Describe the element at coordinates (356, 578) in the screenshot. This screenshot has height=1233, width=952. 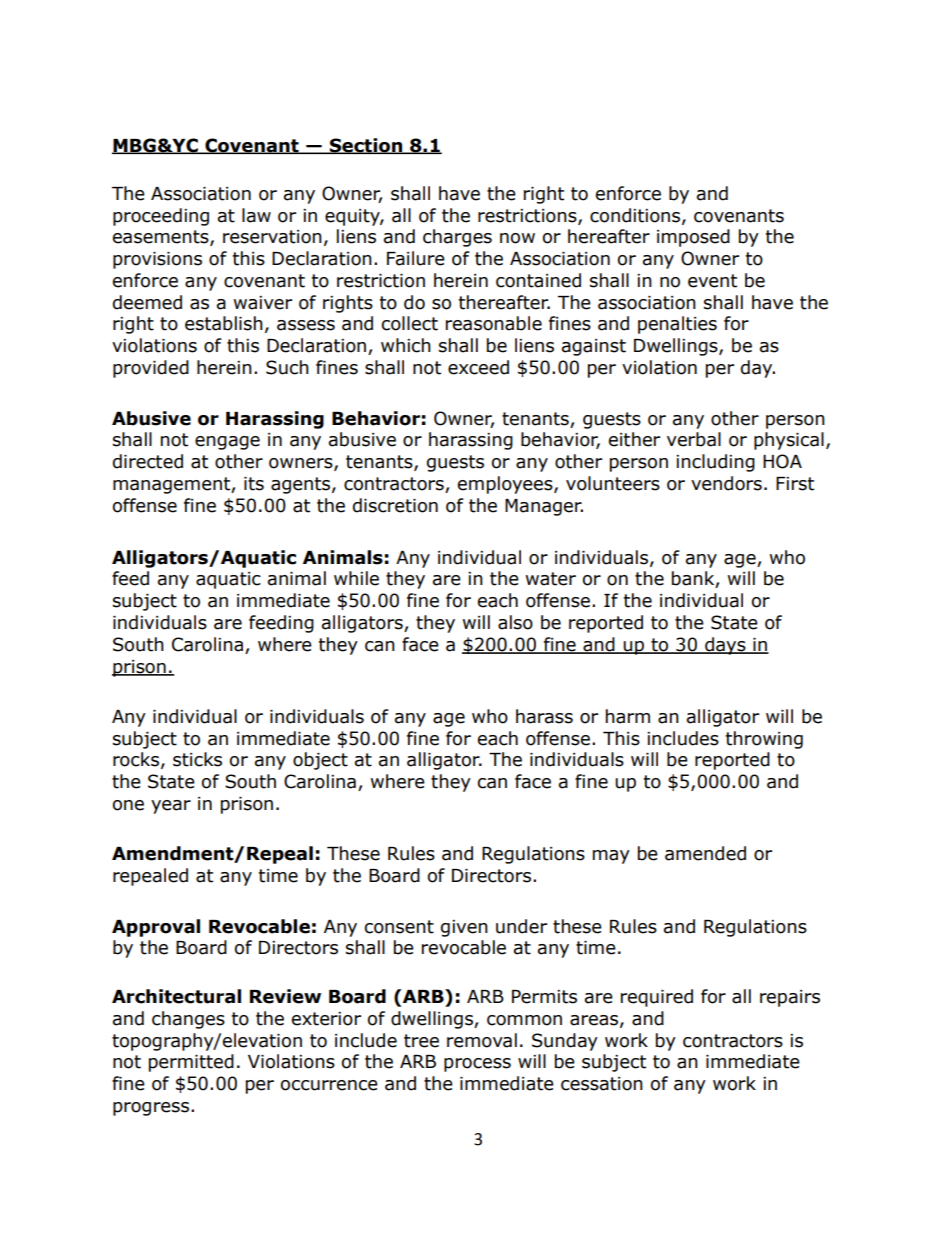
I see `while` at that location.
